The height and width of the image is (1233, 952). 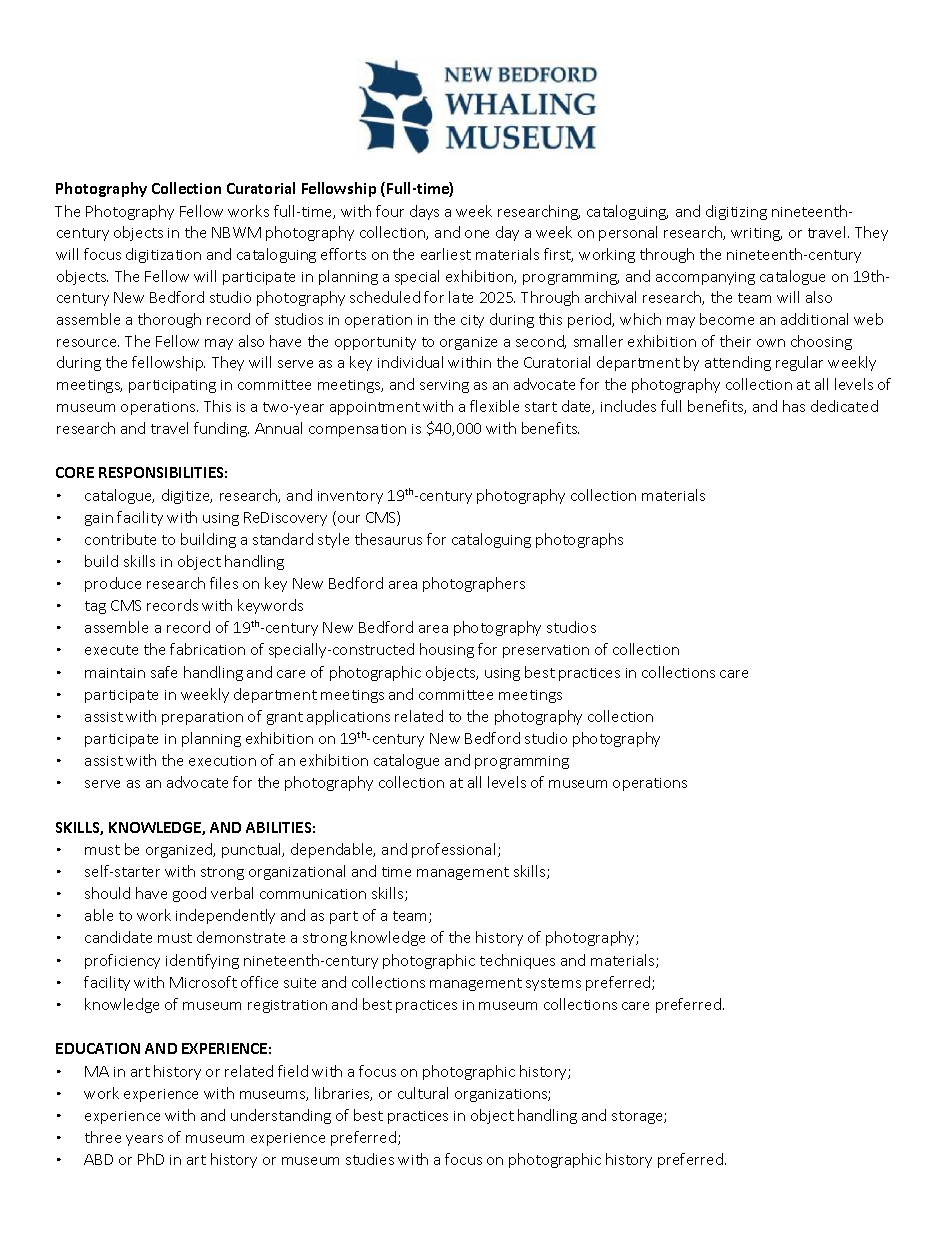 I want to click on punctual, so click(x=253, y=850).
